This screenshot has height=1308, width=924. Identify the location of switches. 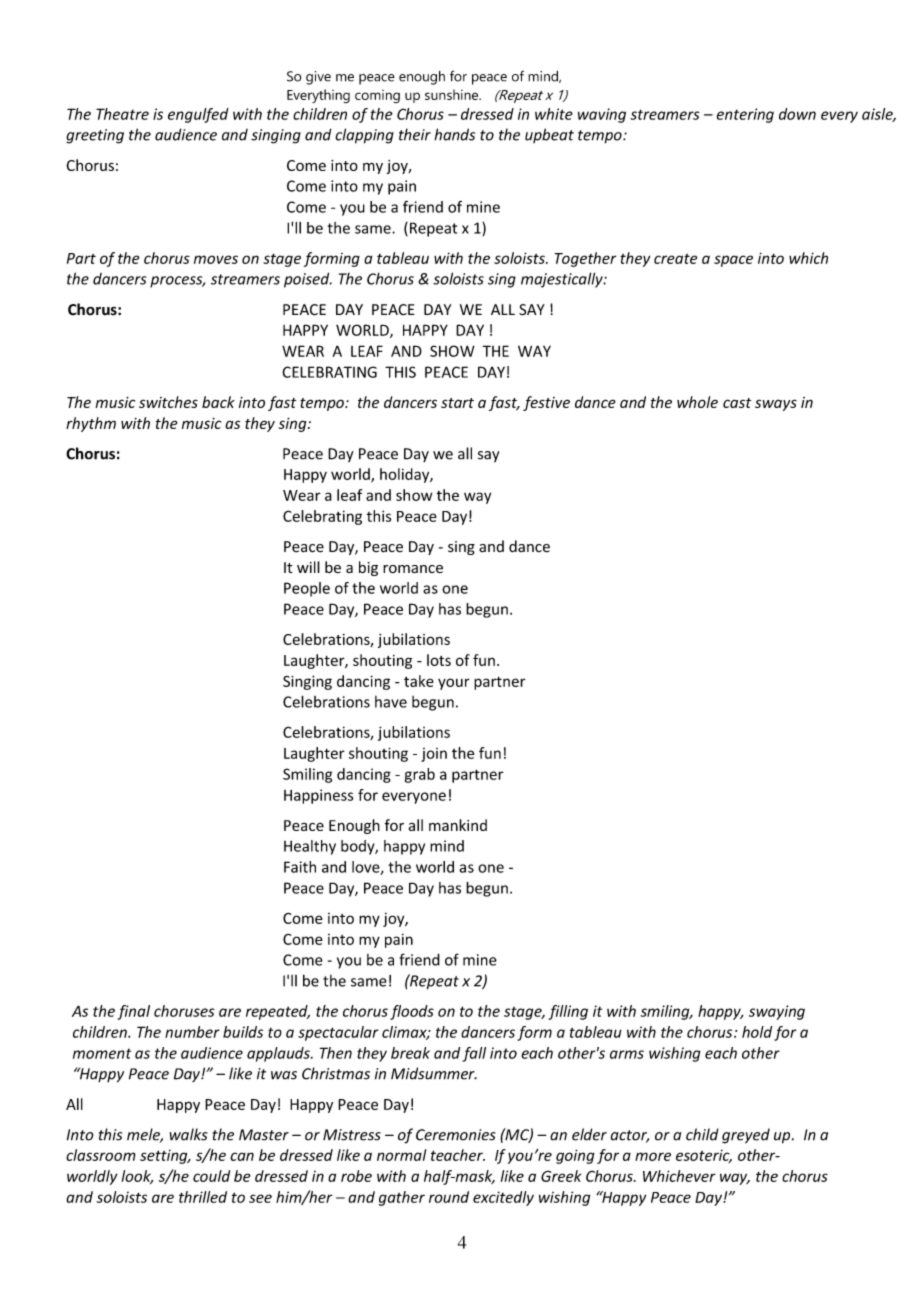
(168, 402).
